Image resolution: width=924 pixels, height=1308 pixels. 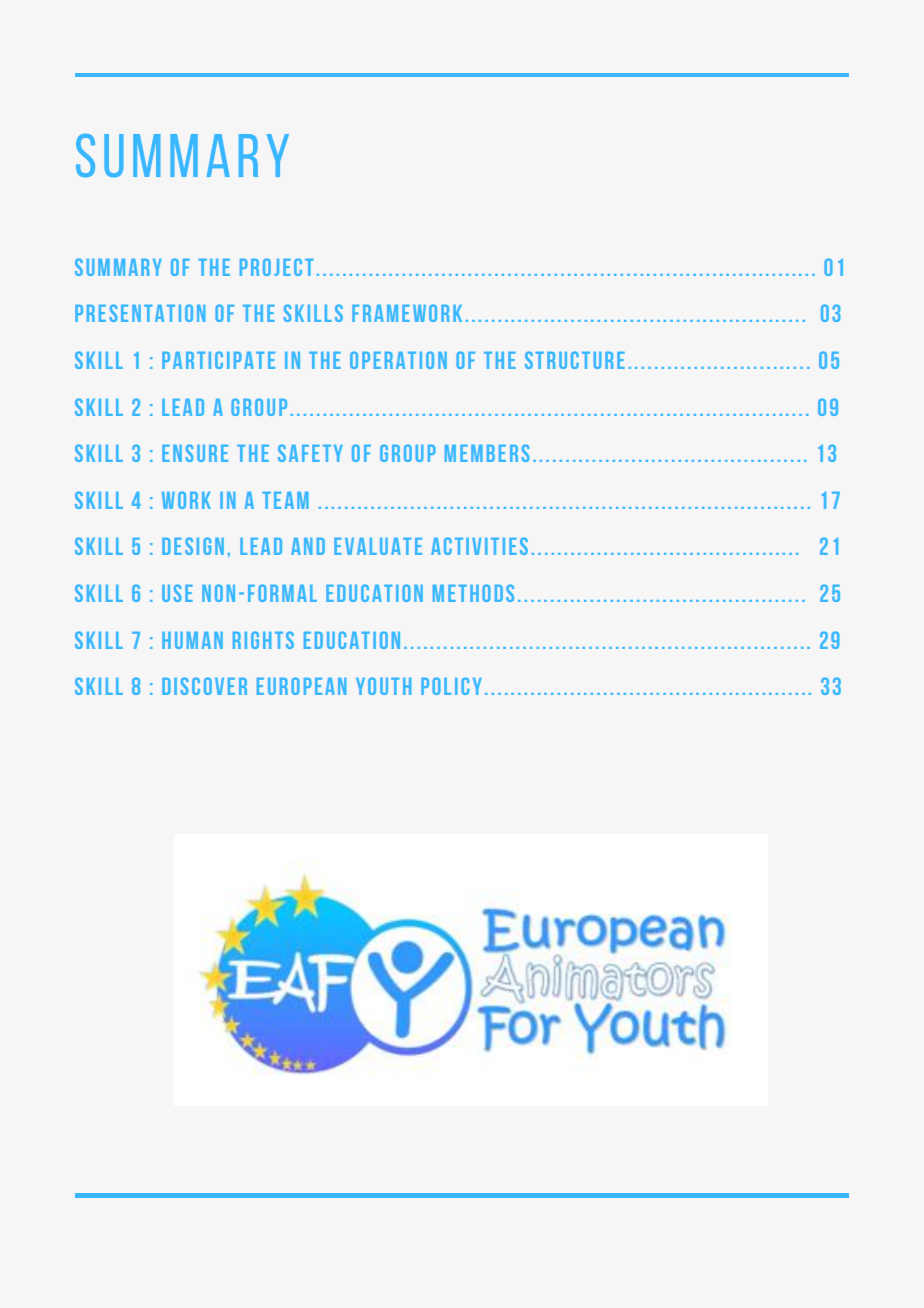 What do you see at coordinates (487, 453) in the screenshot?
I see `members` at bounding box center [487, 453].
